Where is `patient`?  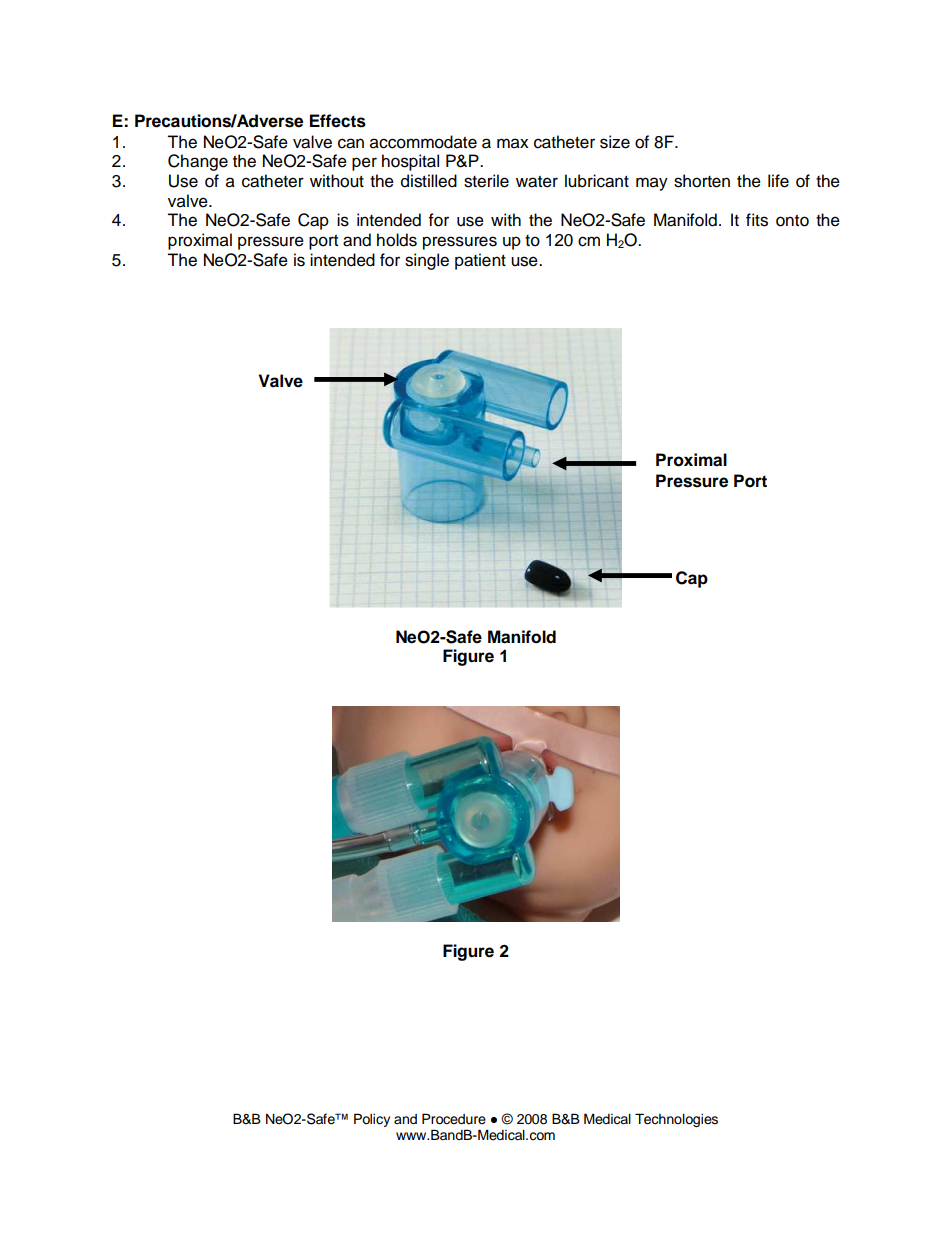
patient is located at coordinates (480, 261).
